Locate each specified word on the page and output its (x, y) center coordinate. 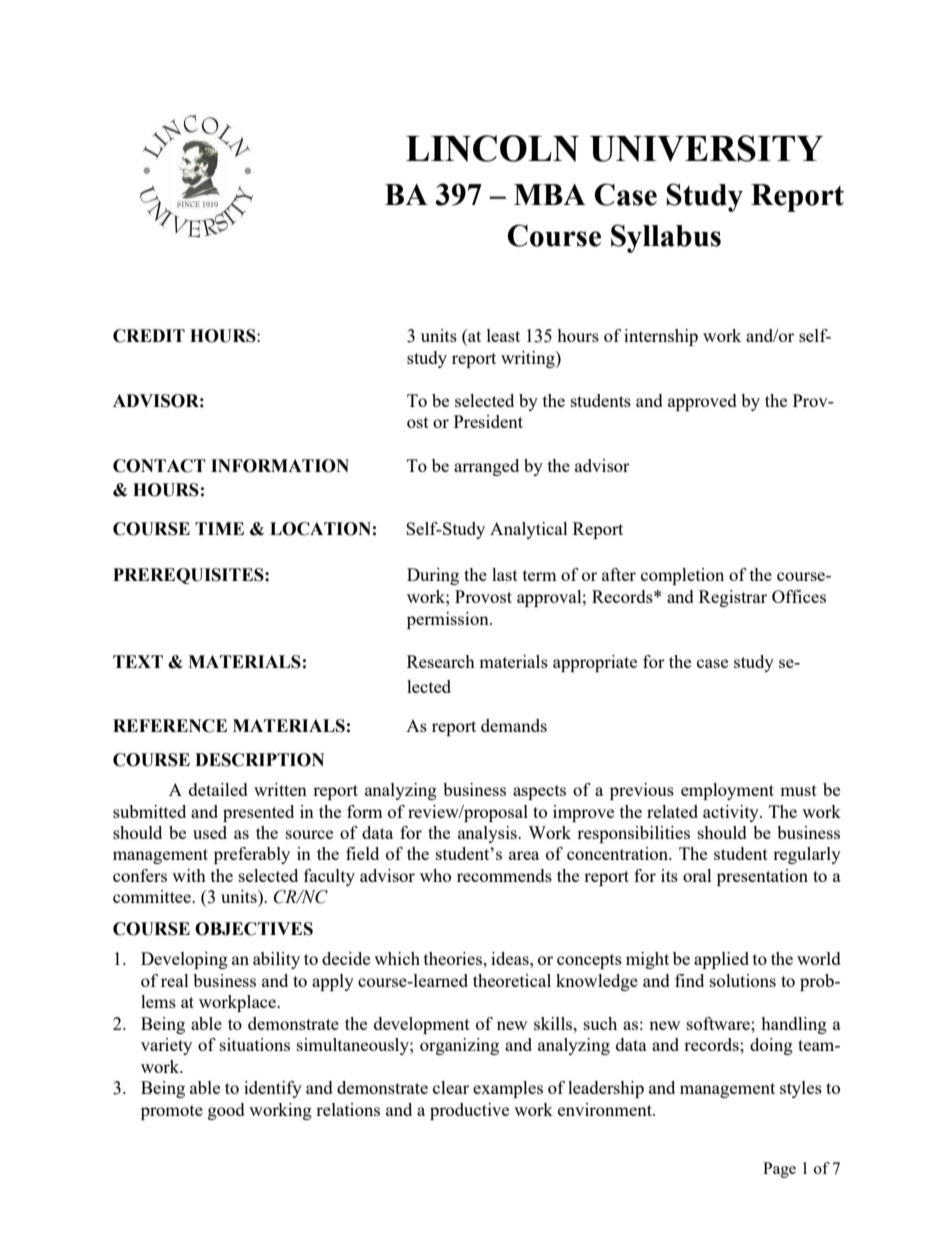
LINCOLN (492, 148)
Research (441, 661)
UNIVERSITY (706, 148)
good (226, 1111)
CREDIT (149, 336)
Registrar (733, 598)
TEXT (138, 661)
